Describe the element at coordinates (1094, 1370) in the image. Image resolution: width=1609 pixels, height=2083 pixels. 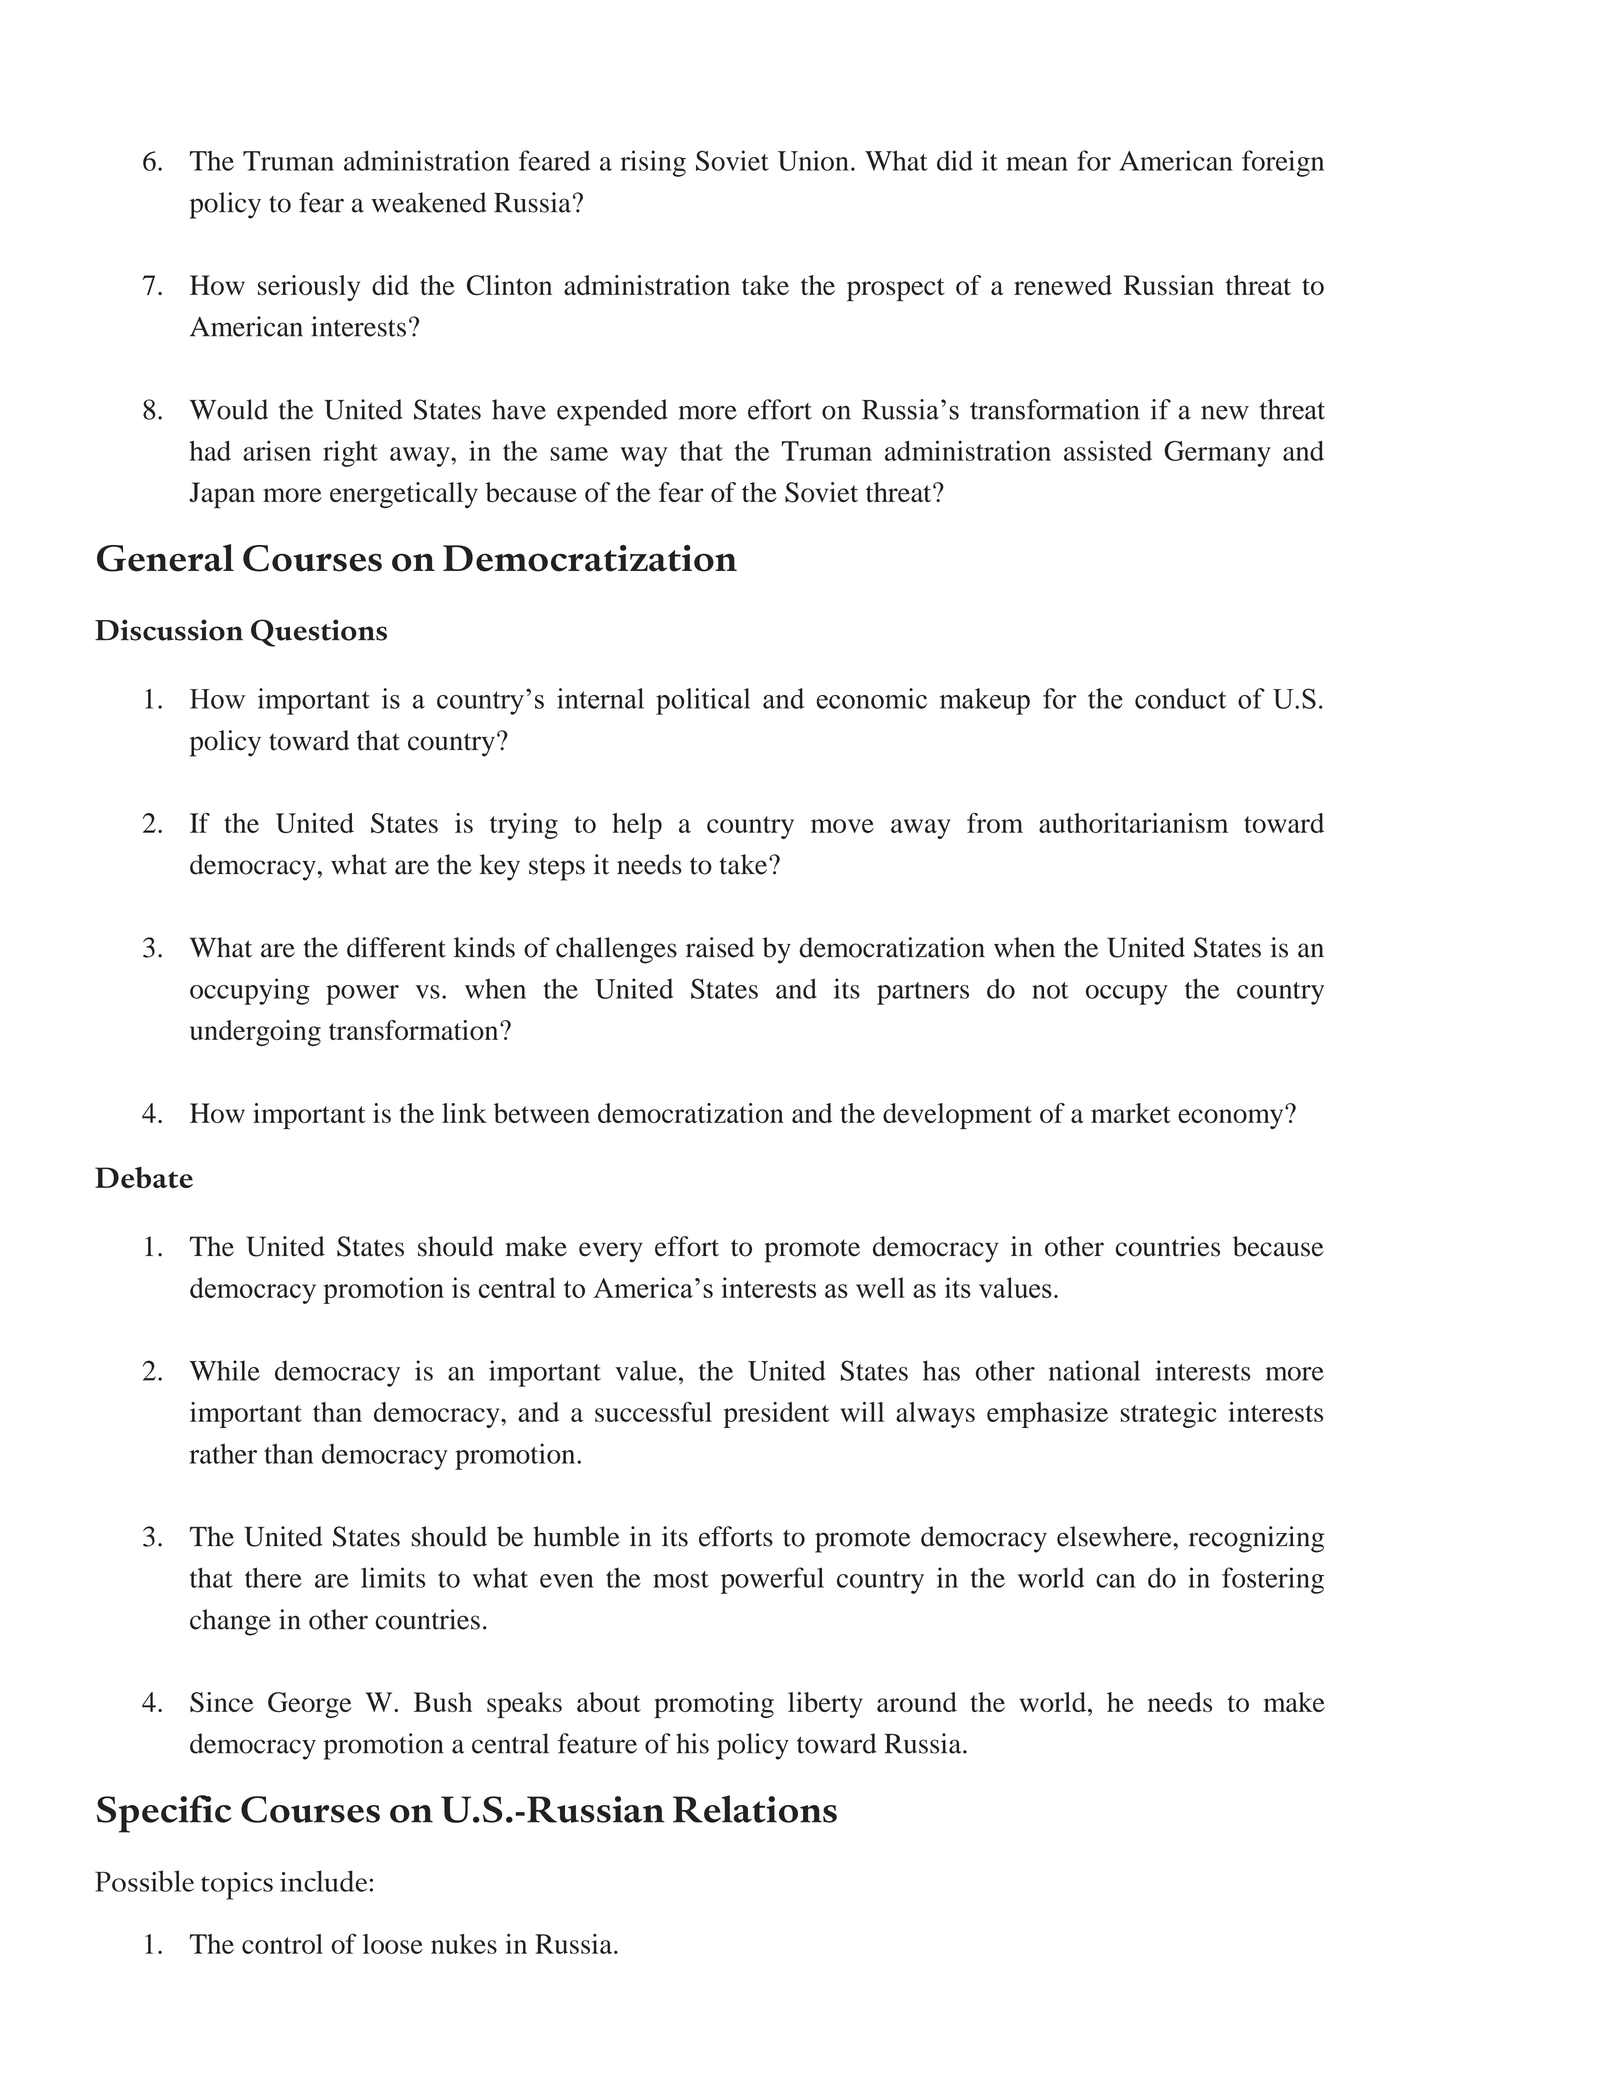
I see `national` at that location.
